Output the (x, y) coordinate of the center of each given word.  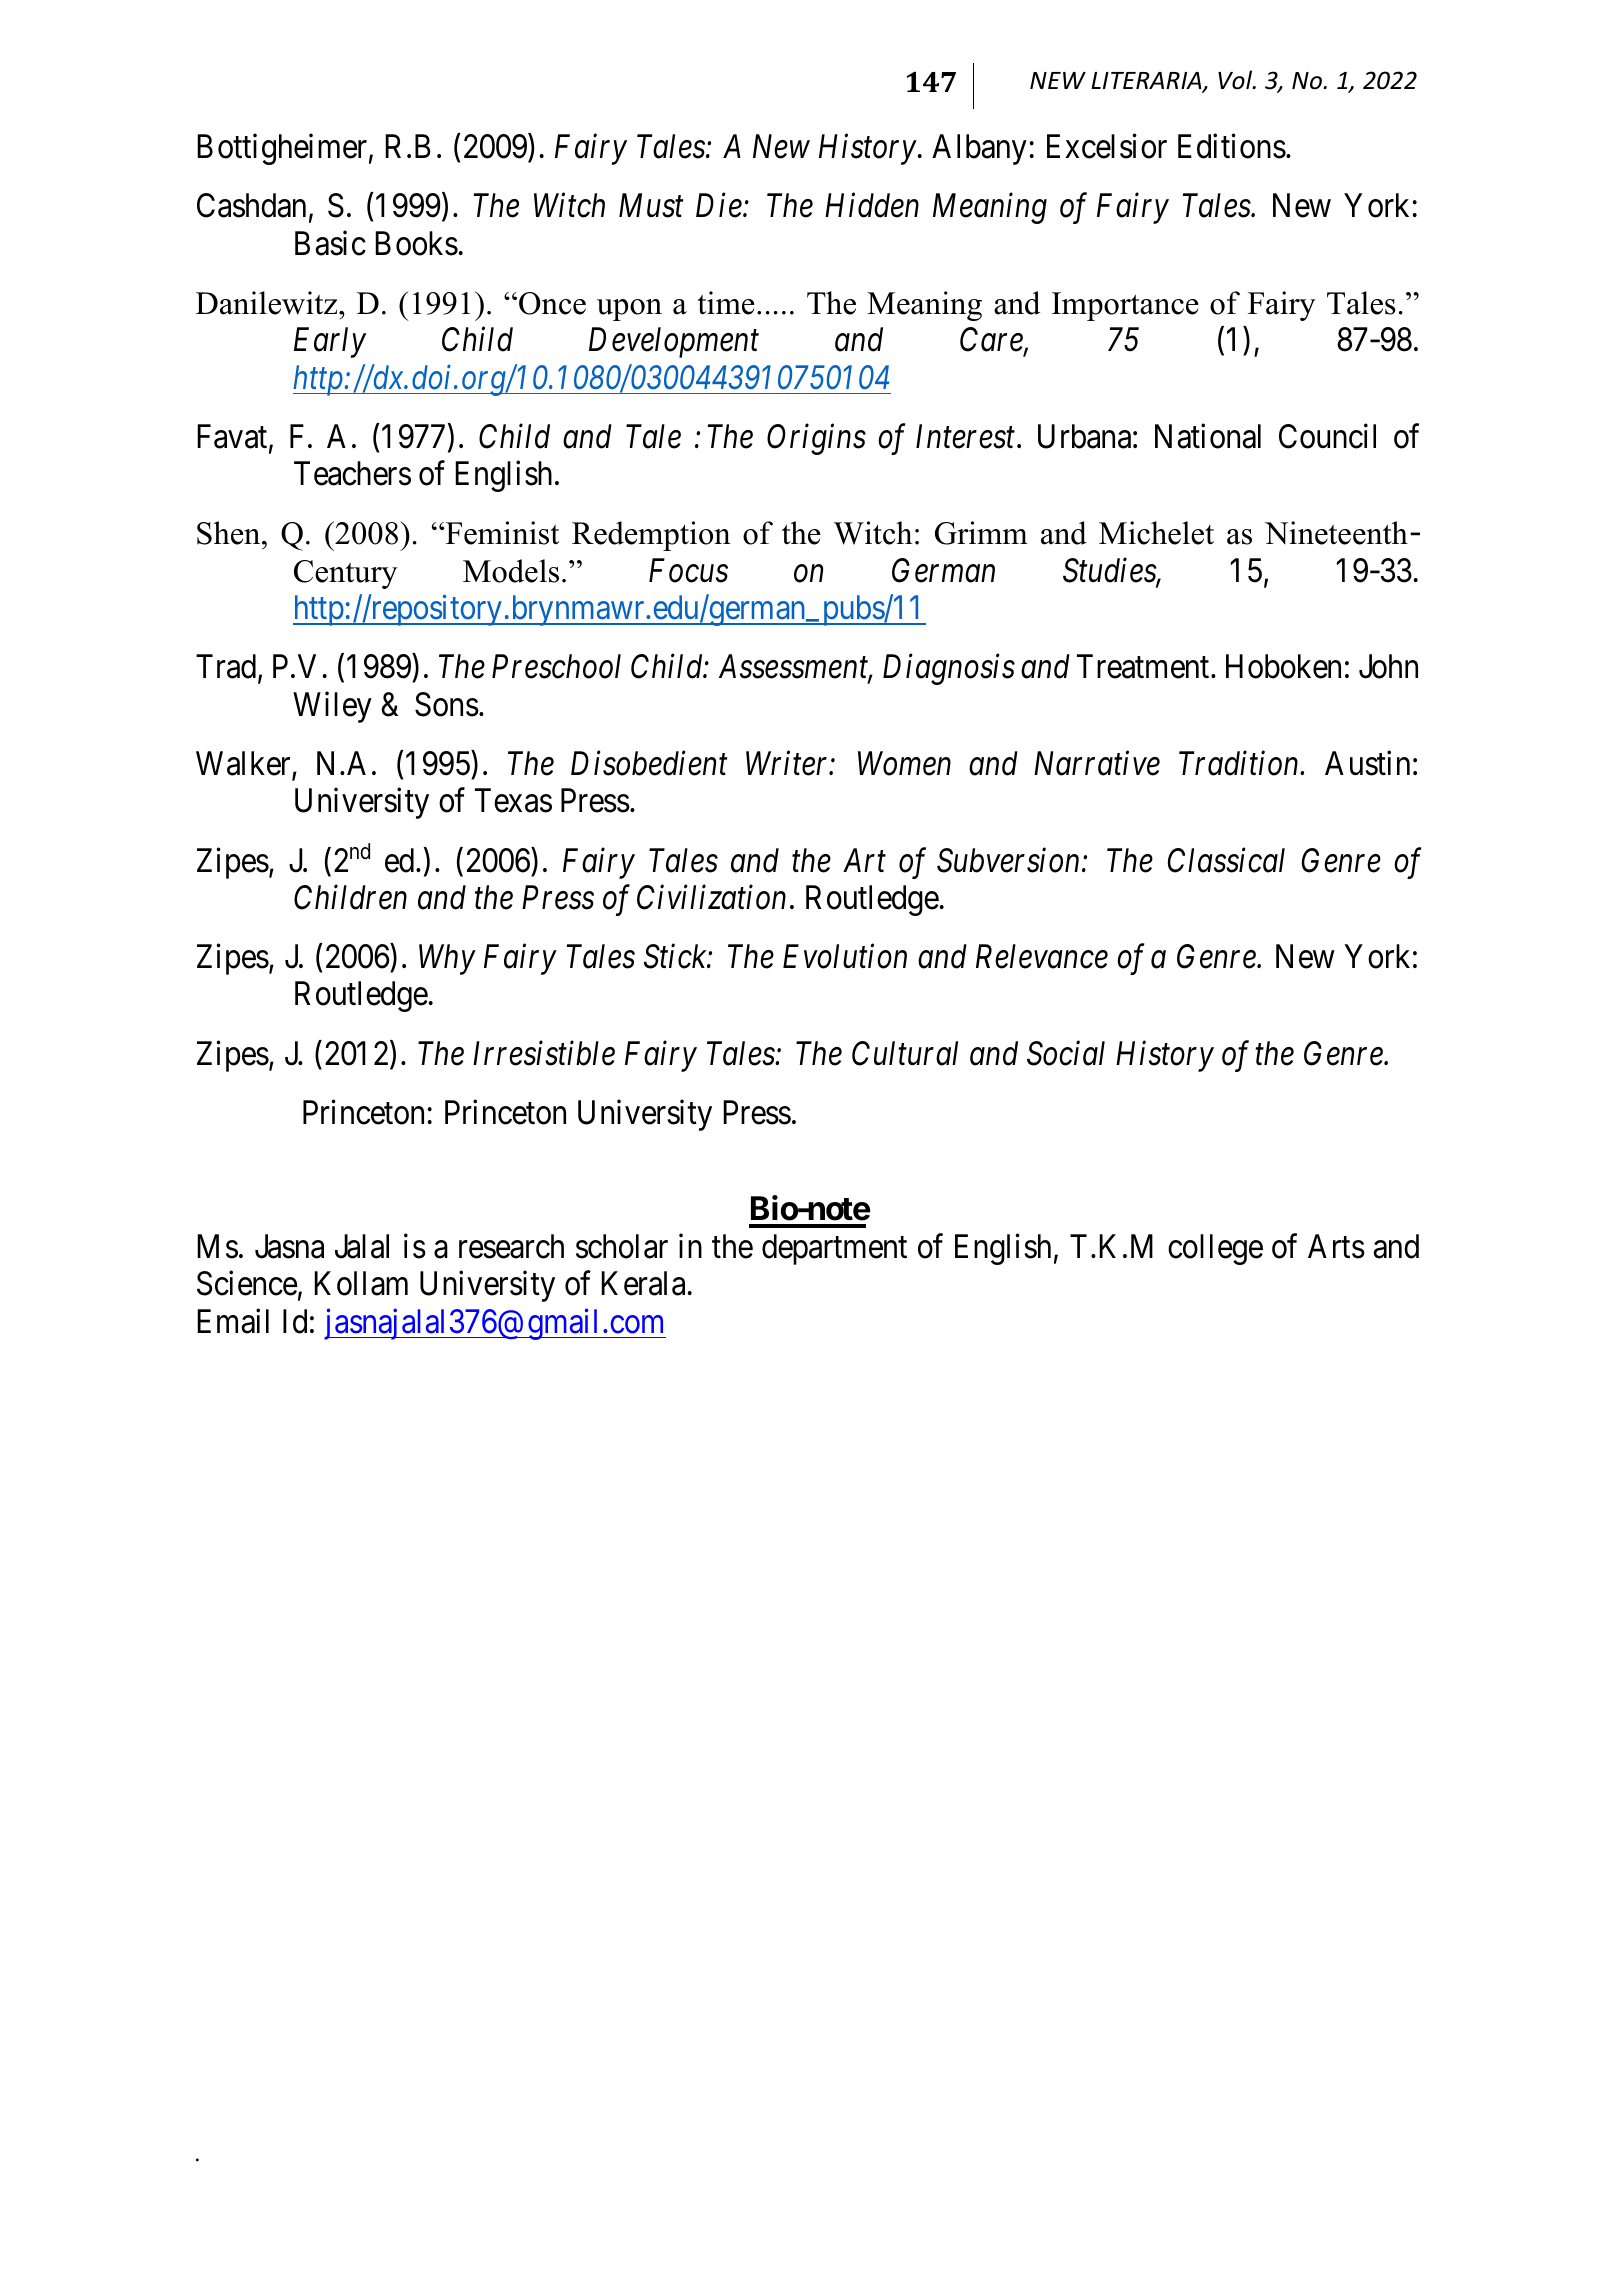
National (1208, 436)
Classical (1226, 860)
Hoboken (1283, 666)
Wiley (332, 707)
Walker (244, 764)
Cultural (905, 1053)
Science (247, 1283)
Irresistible (544, 1053)
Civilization (711, 897)
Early (330, 342)
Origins (816, 439)
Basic (330, 243)
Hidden (872, 205)
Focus (688, 571)
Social (1066, 1053)
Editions (1232, 146)
